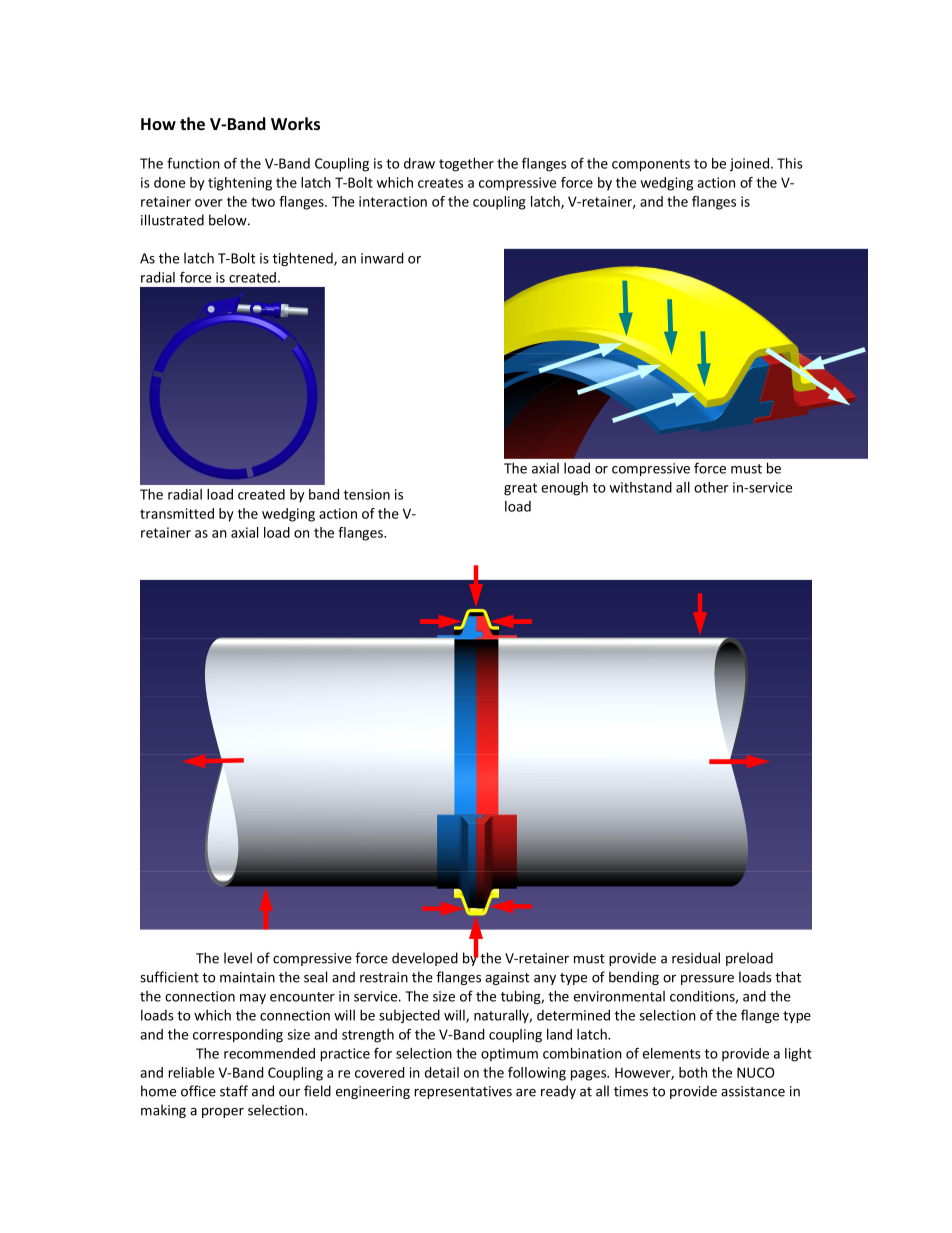  I want to click on staff, so click(234, 1091).
